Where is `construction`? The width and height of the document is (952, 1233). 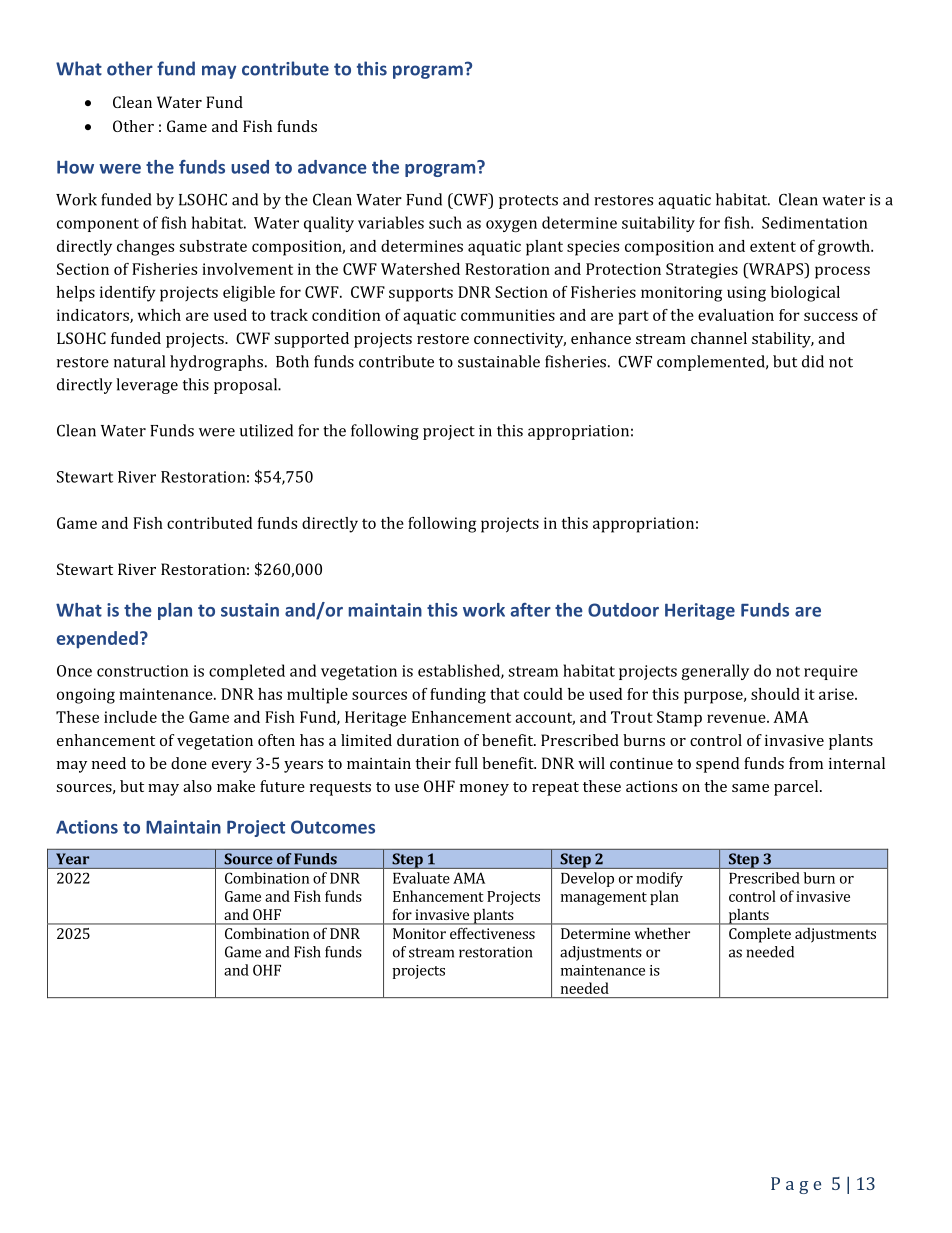 construction is located at coordinates (142, 671).
